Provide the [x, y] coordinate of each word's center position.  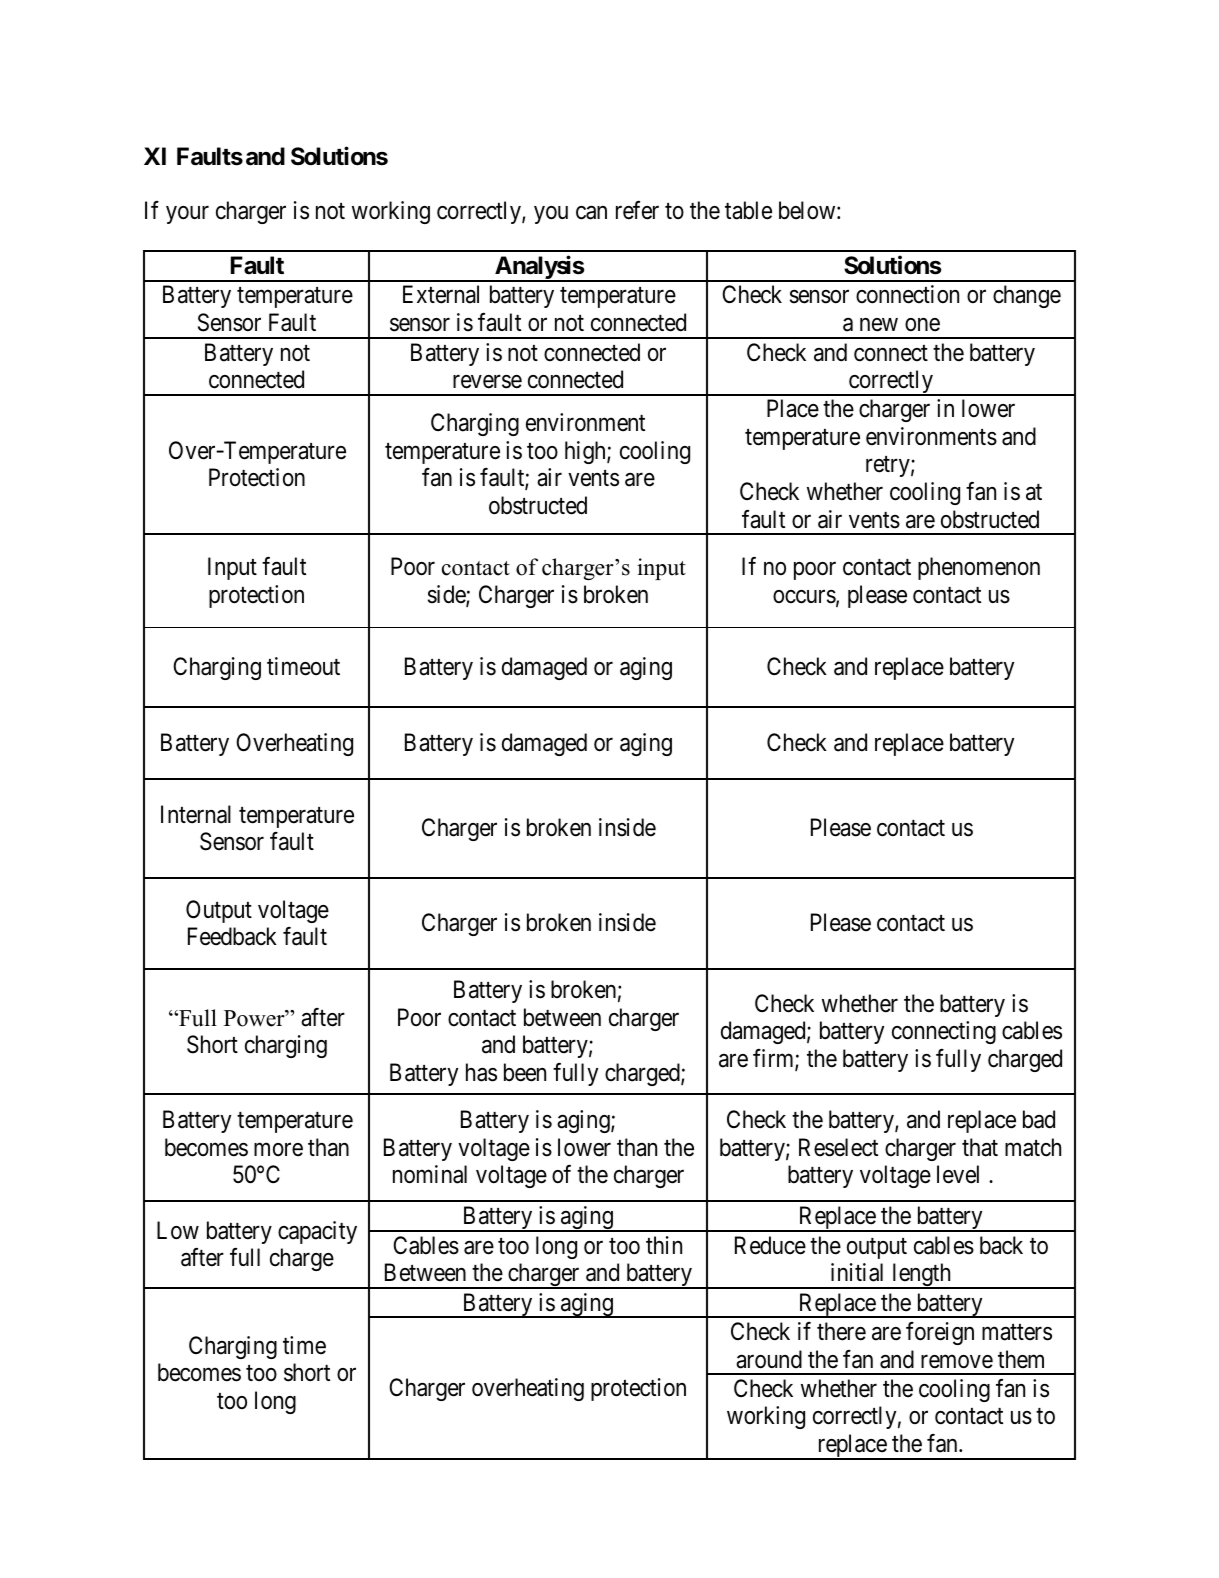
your [187, 215]
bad [1039, 1119]
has [481, 1072]
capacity [317, 1232]
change [1027, 296]
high [586, 452]
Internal [196, 814]
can [591, 213]
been [525, 1072]
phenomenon [979, 568]
